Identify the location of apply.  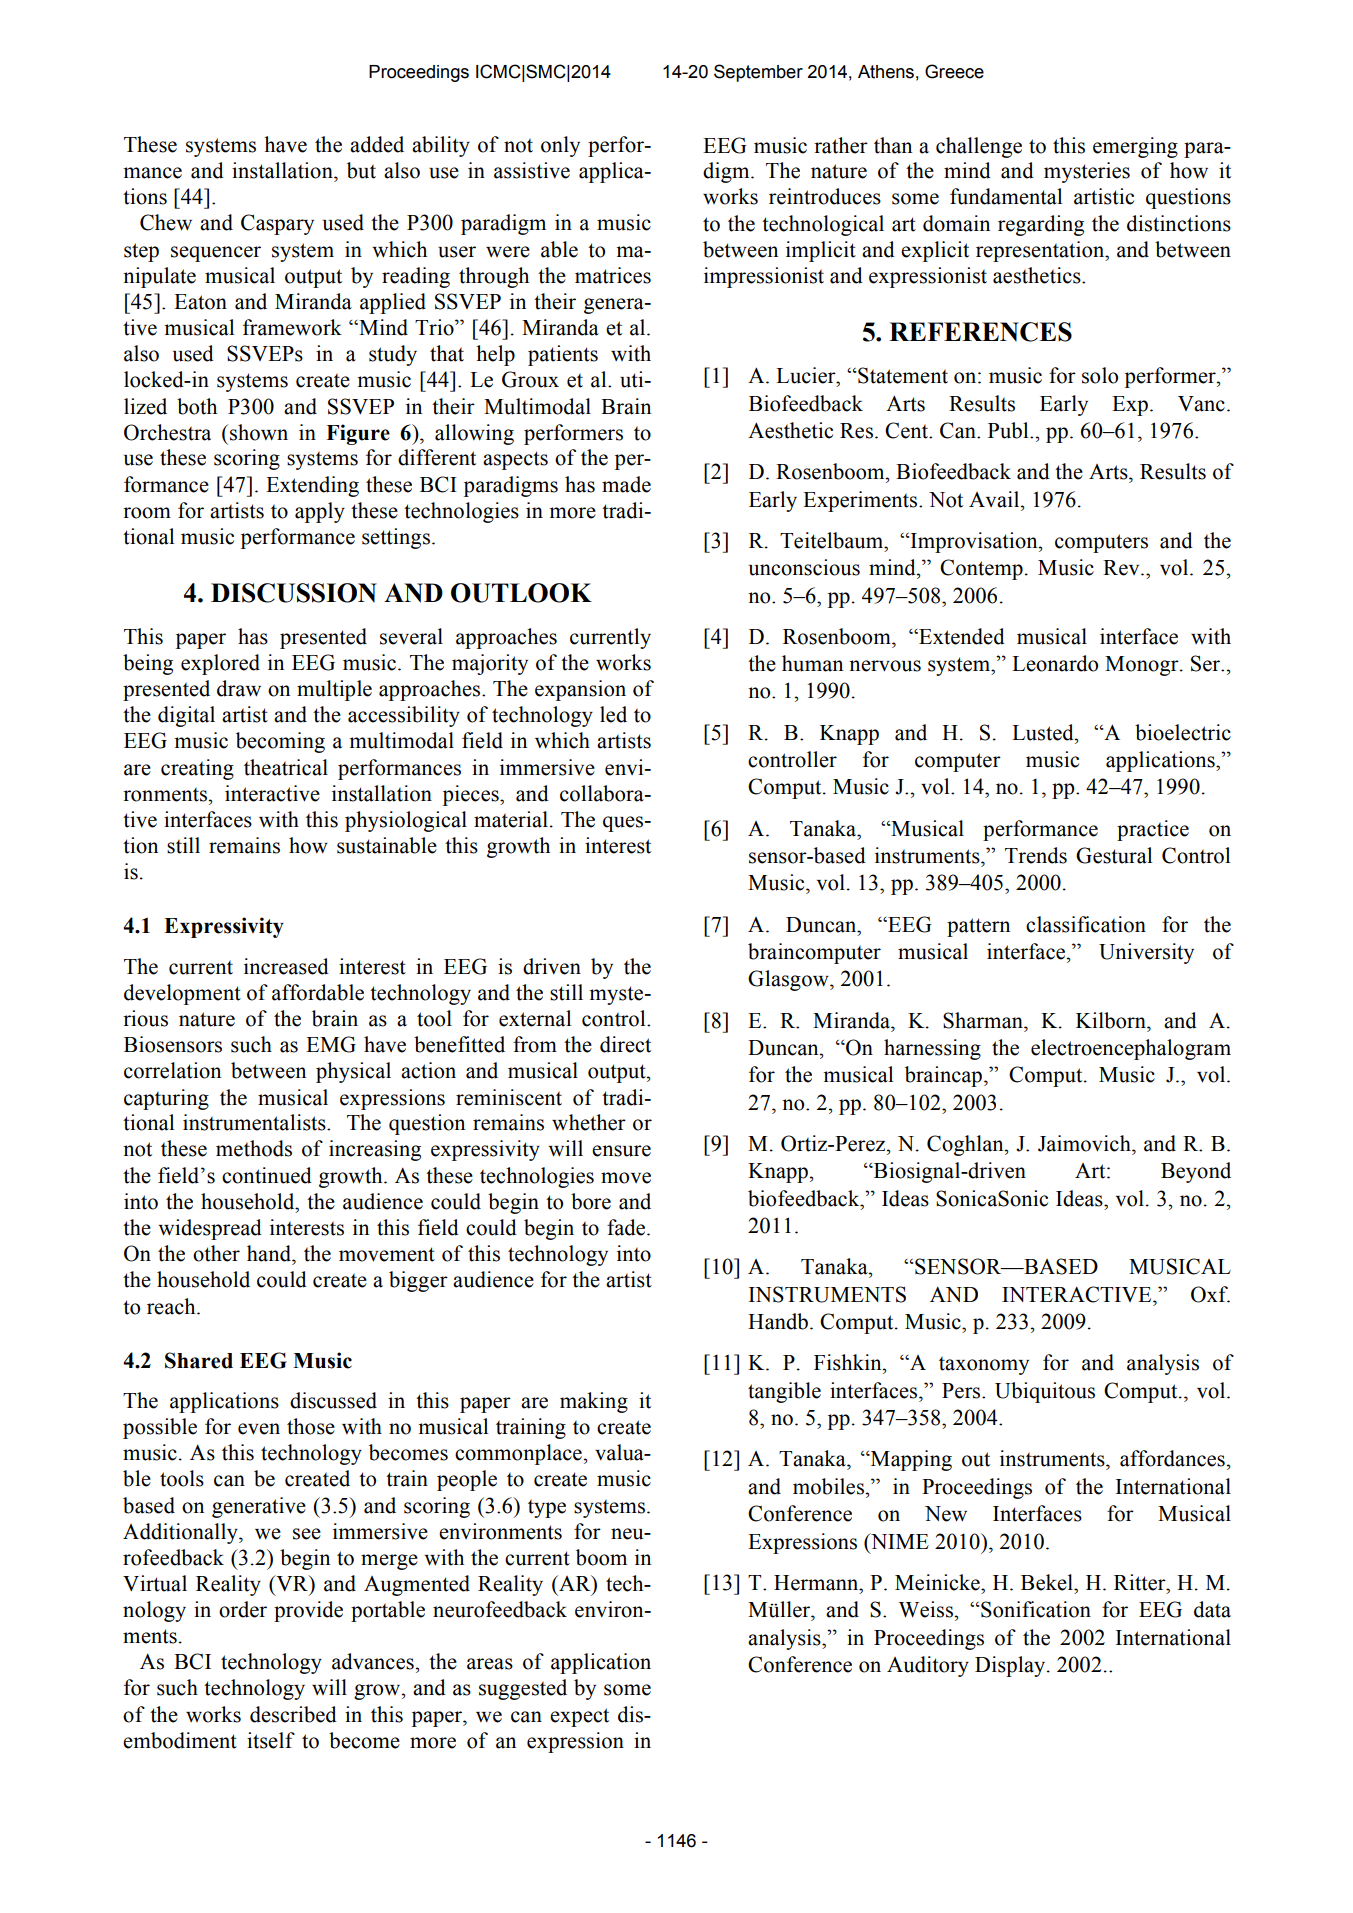
(320, 512).
